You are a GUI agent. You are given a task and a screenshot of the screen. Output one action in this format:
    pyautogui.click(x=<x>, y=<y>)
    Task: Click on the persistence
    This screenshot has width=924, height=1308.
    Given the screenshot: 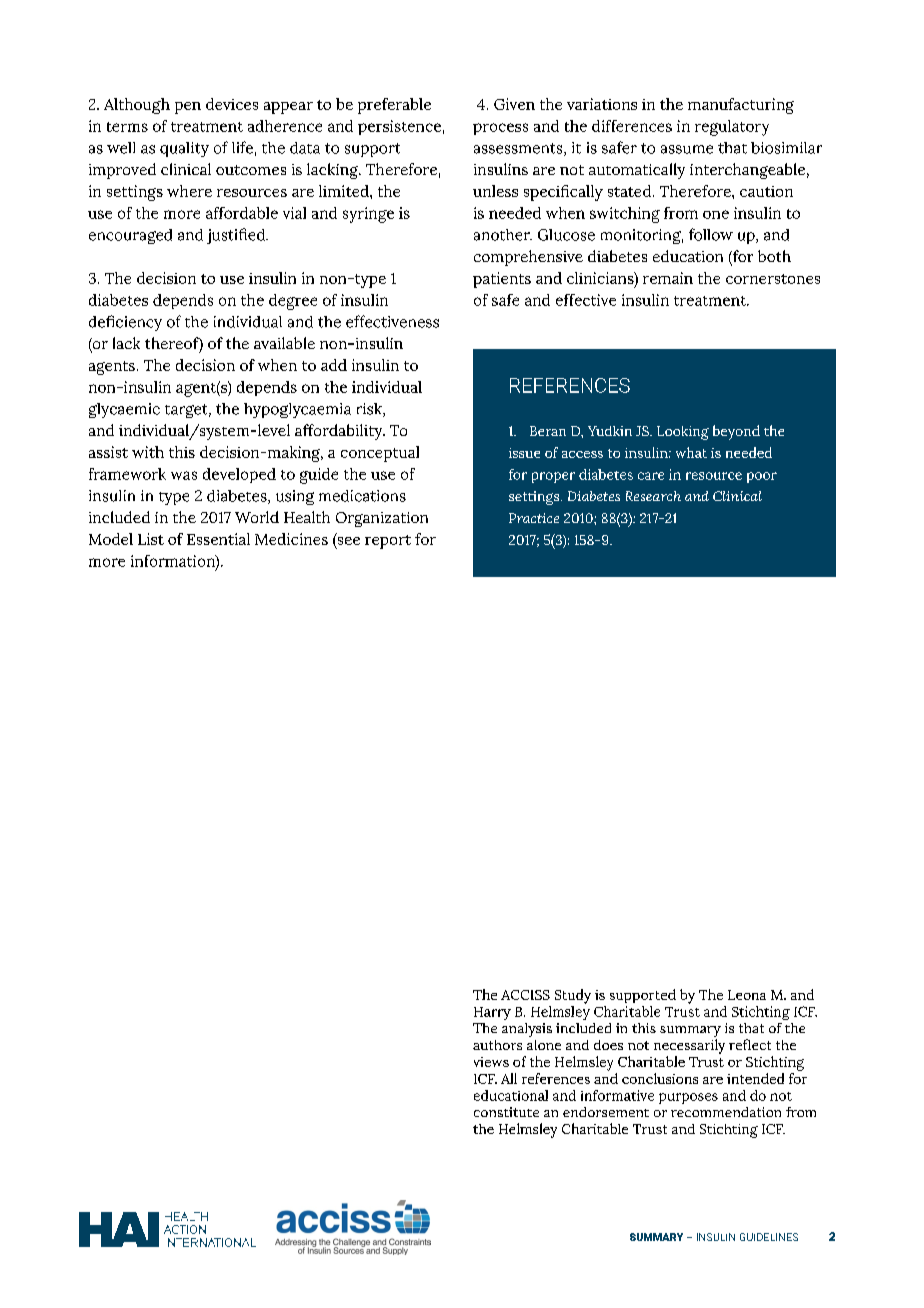 What is the action you would take?
    pyautogui.click(x=399, y=127)
